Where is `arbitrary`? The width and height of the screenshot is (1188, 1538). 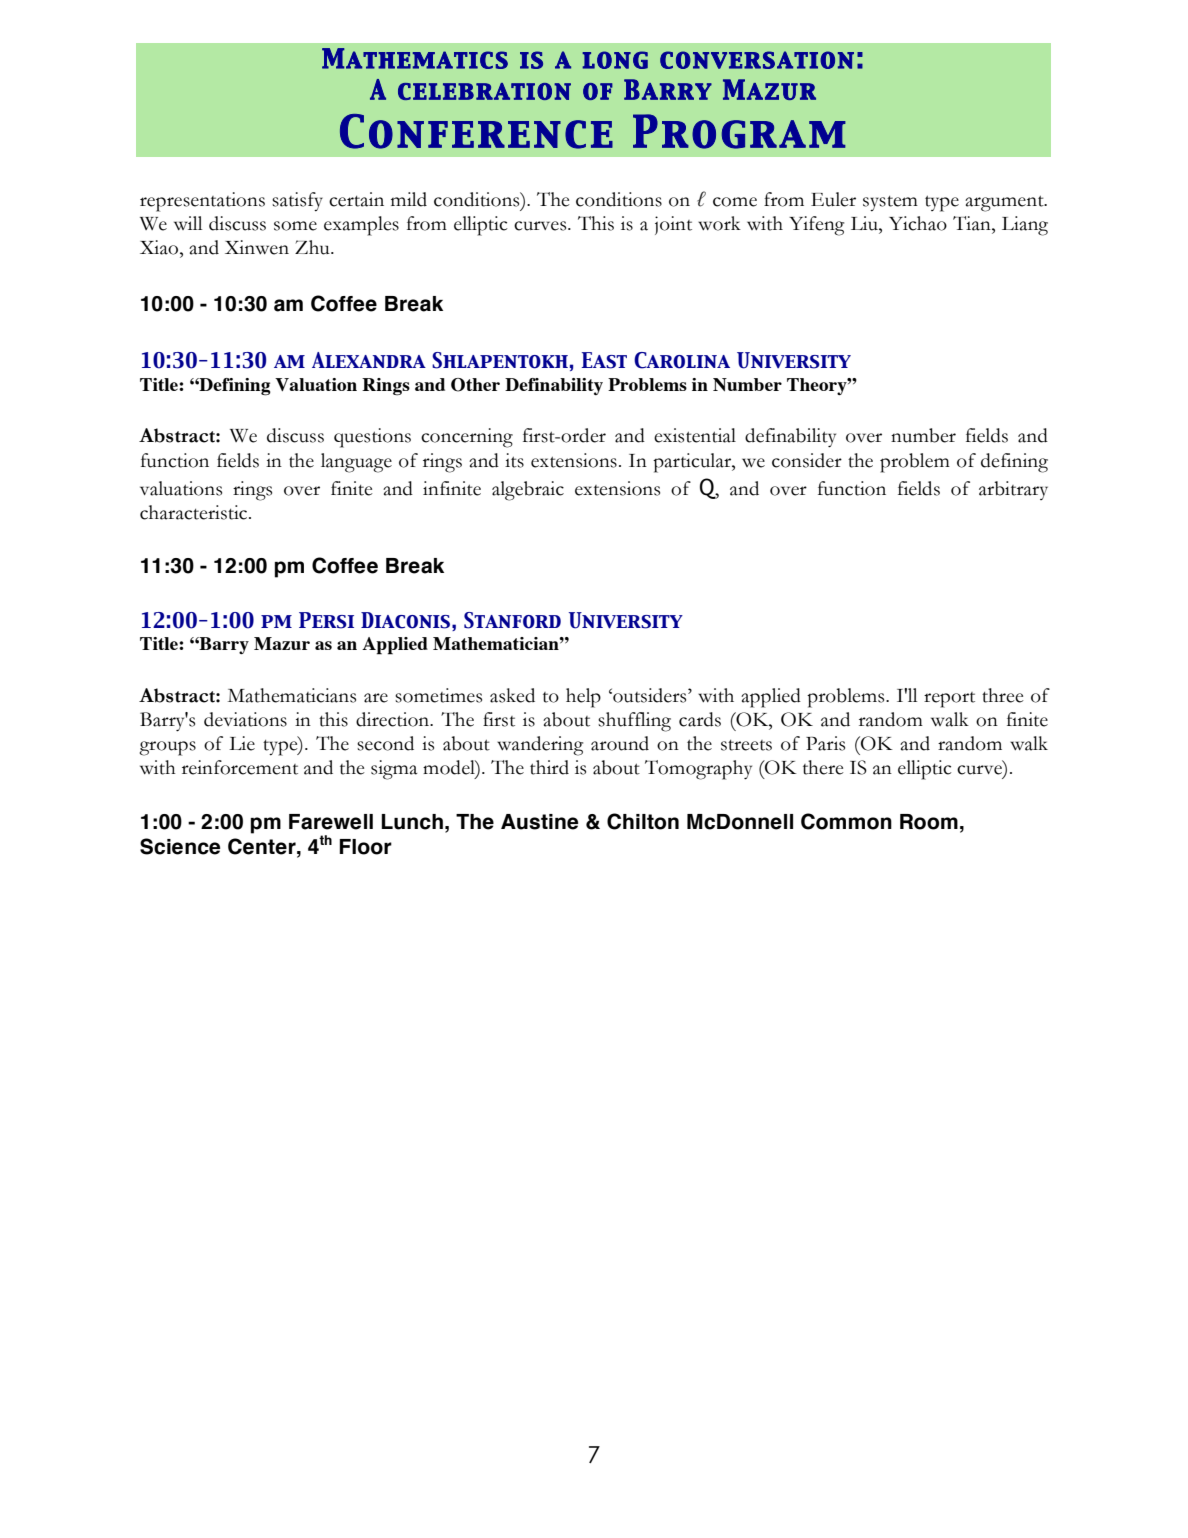 arbitrary is located at coordinates (1013, 490).
